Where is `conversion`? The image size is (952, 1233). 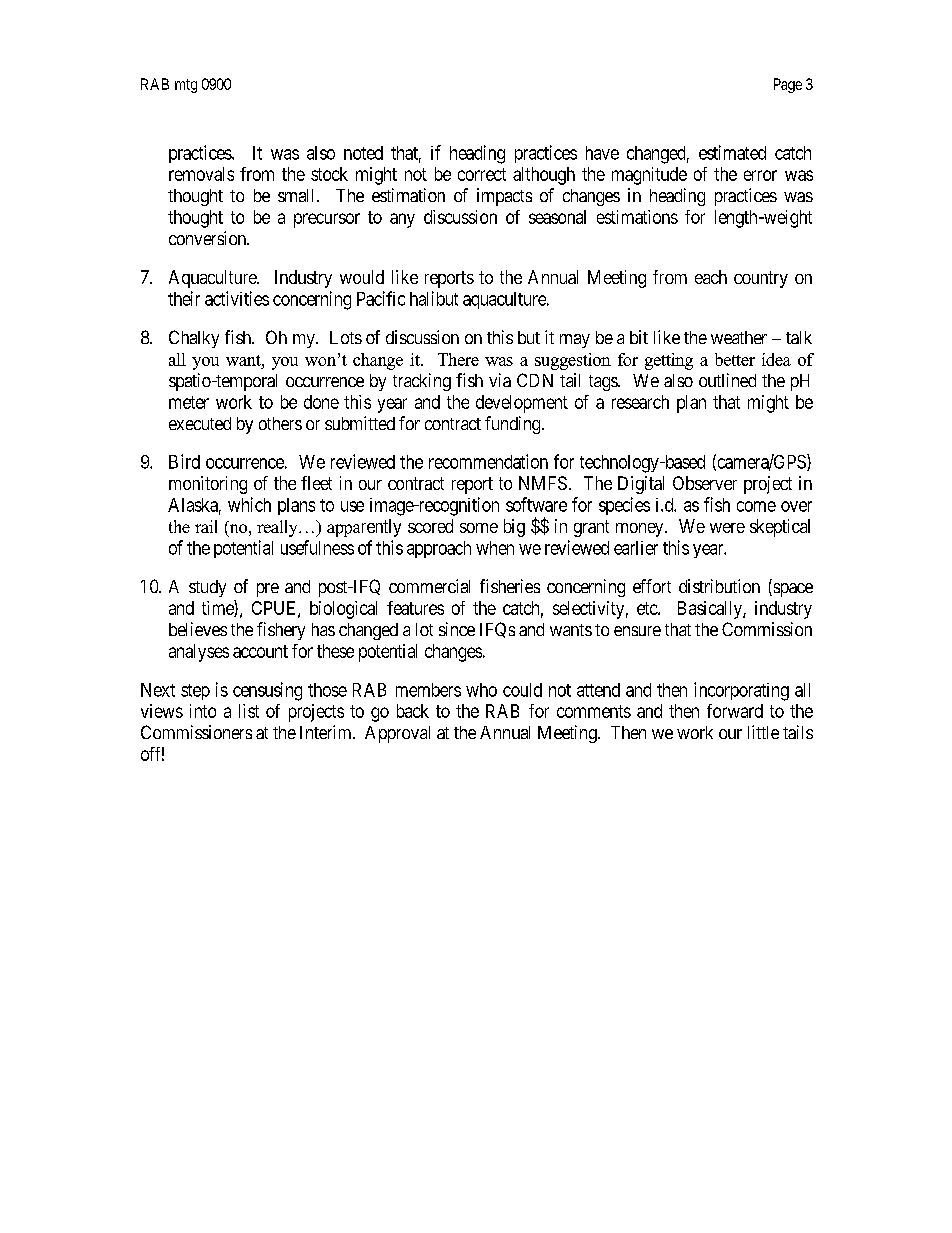
conversion is located at coordinates (209, 238).
